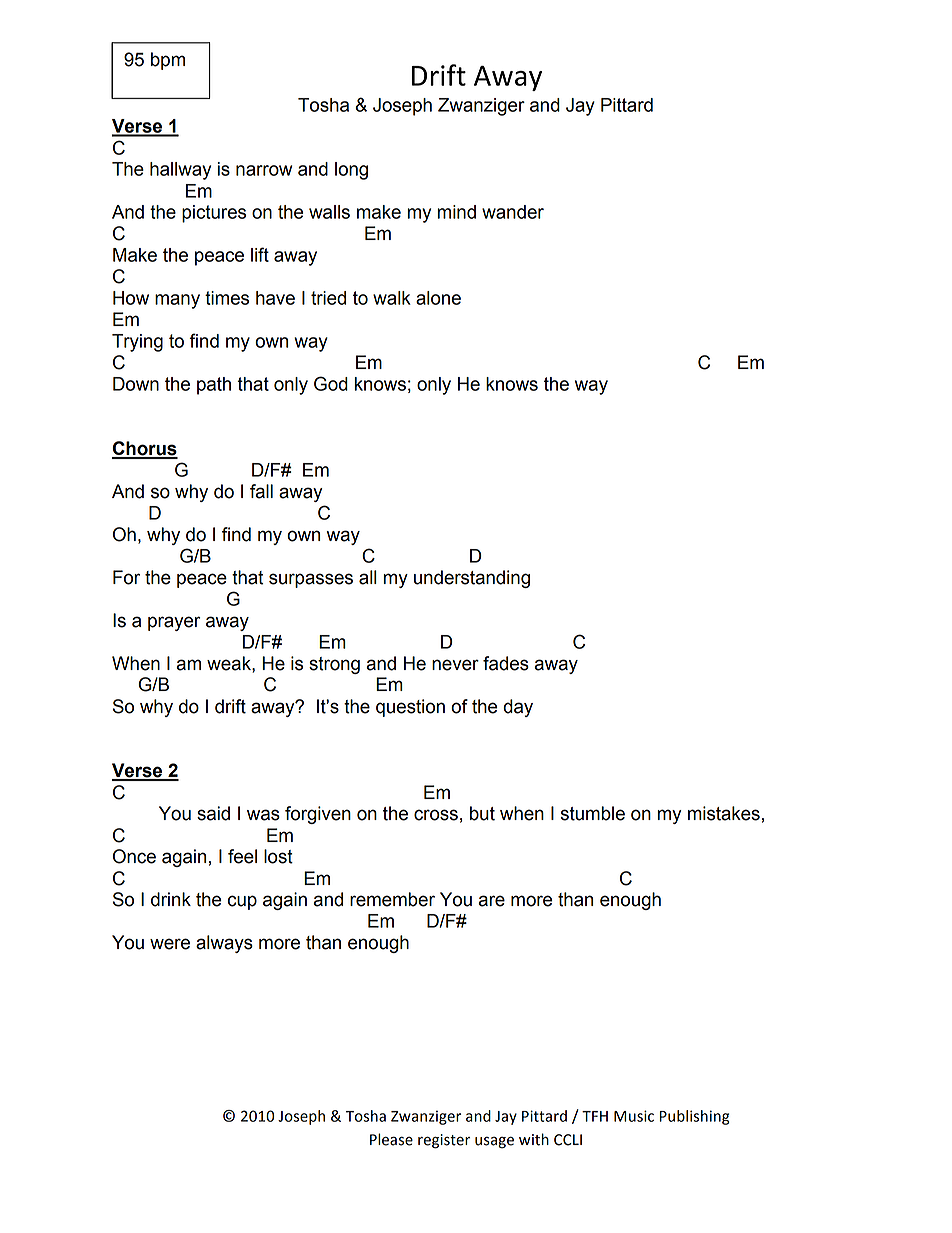  I want to click on alone, so click(438, 298).
